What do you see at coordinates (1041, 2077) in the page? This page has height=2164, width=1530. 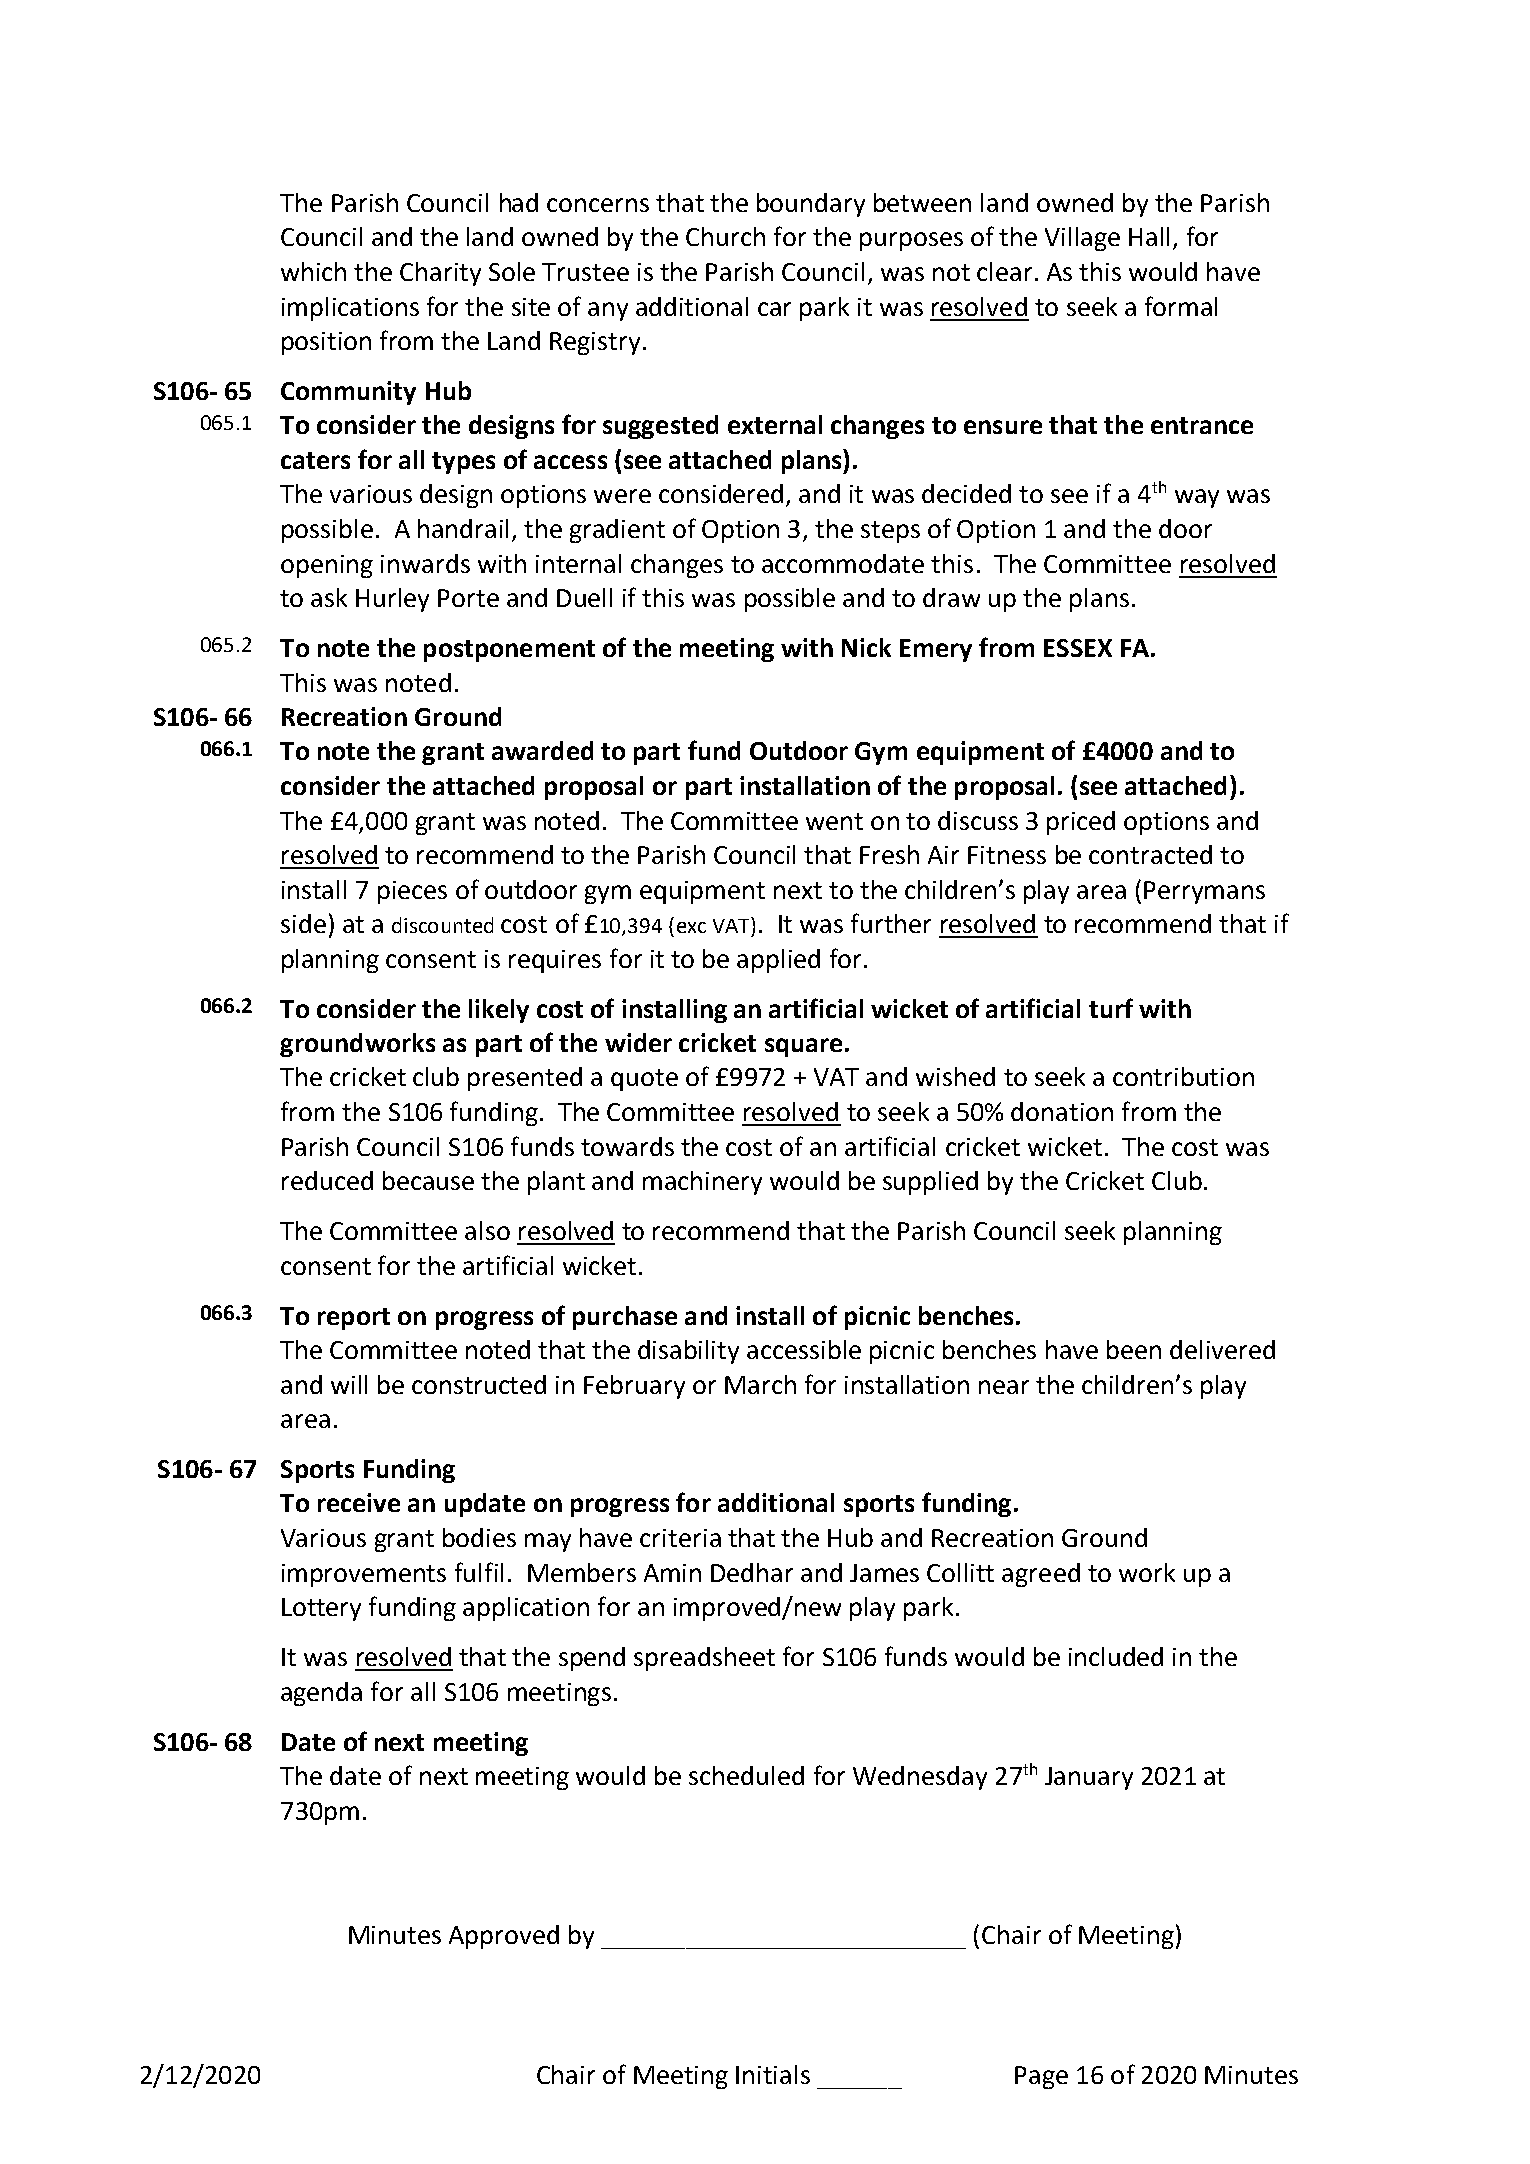 I see `Page` at bounding box center [1041, 2077].
